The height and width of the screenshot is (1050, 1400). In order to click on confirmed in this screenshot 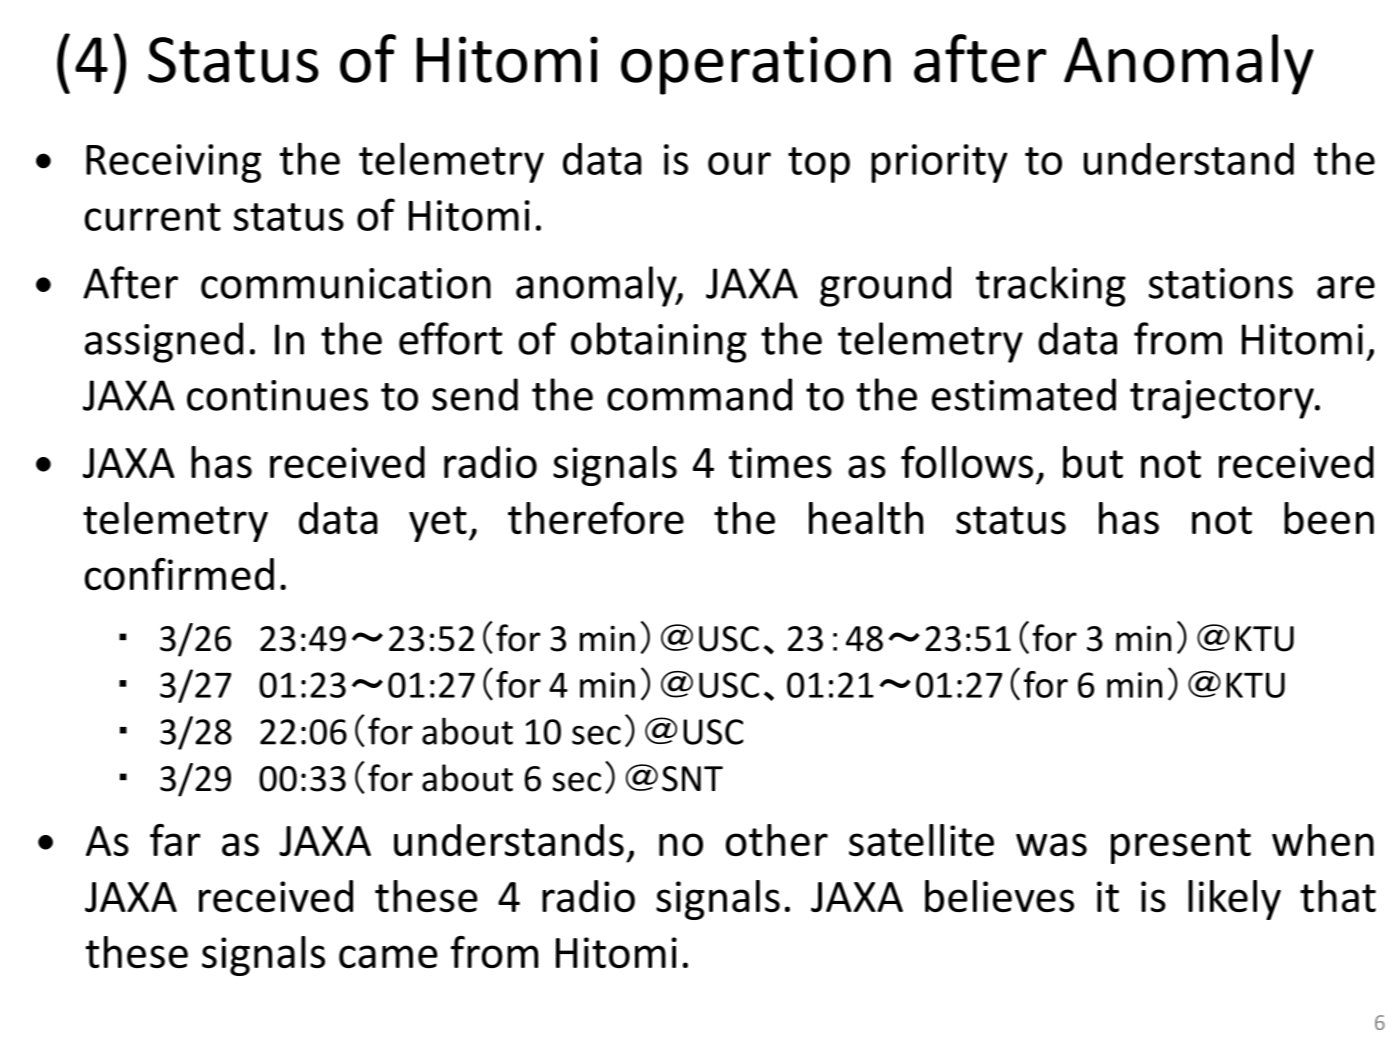, I will do `click(179, 574)`.
